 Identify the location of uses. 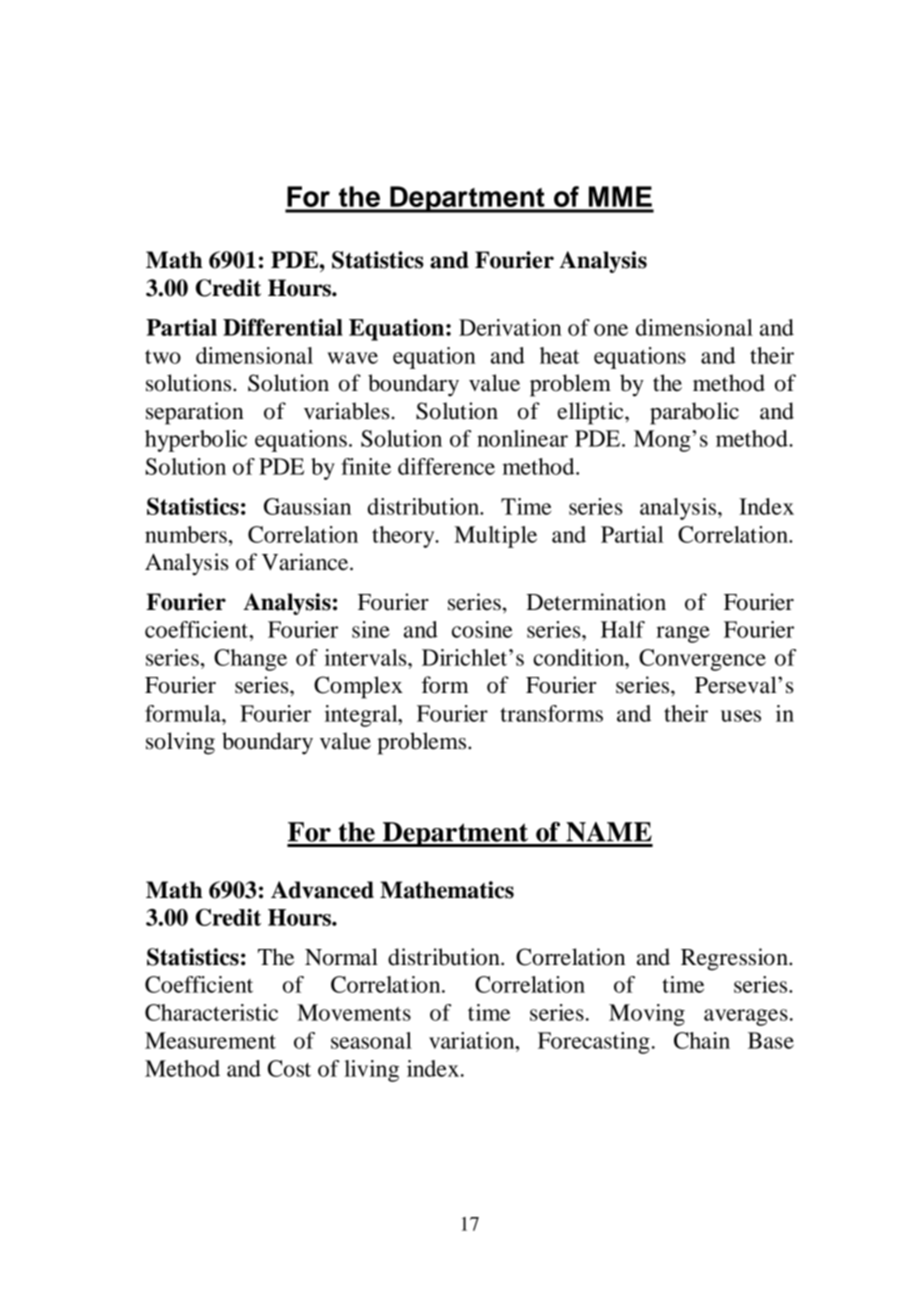
(741, 716).
